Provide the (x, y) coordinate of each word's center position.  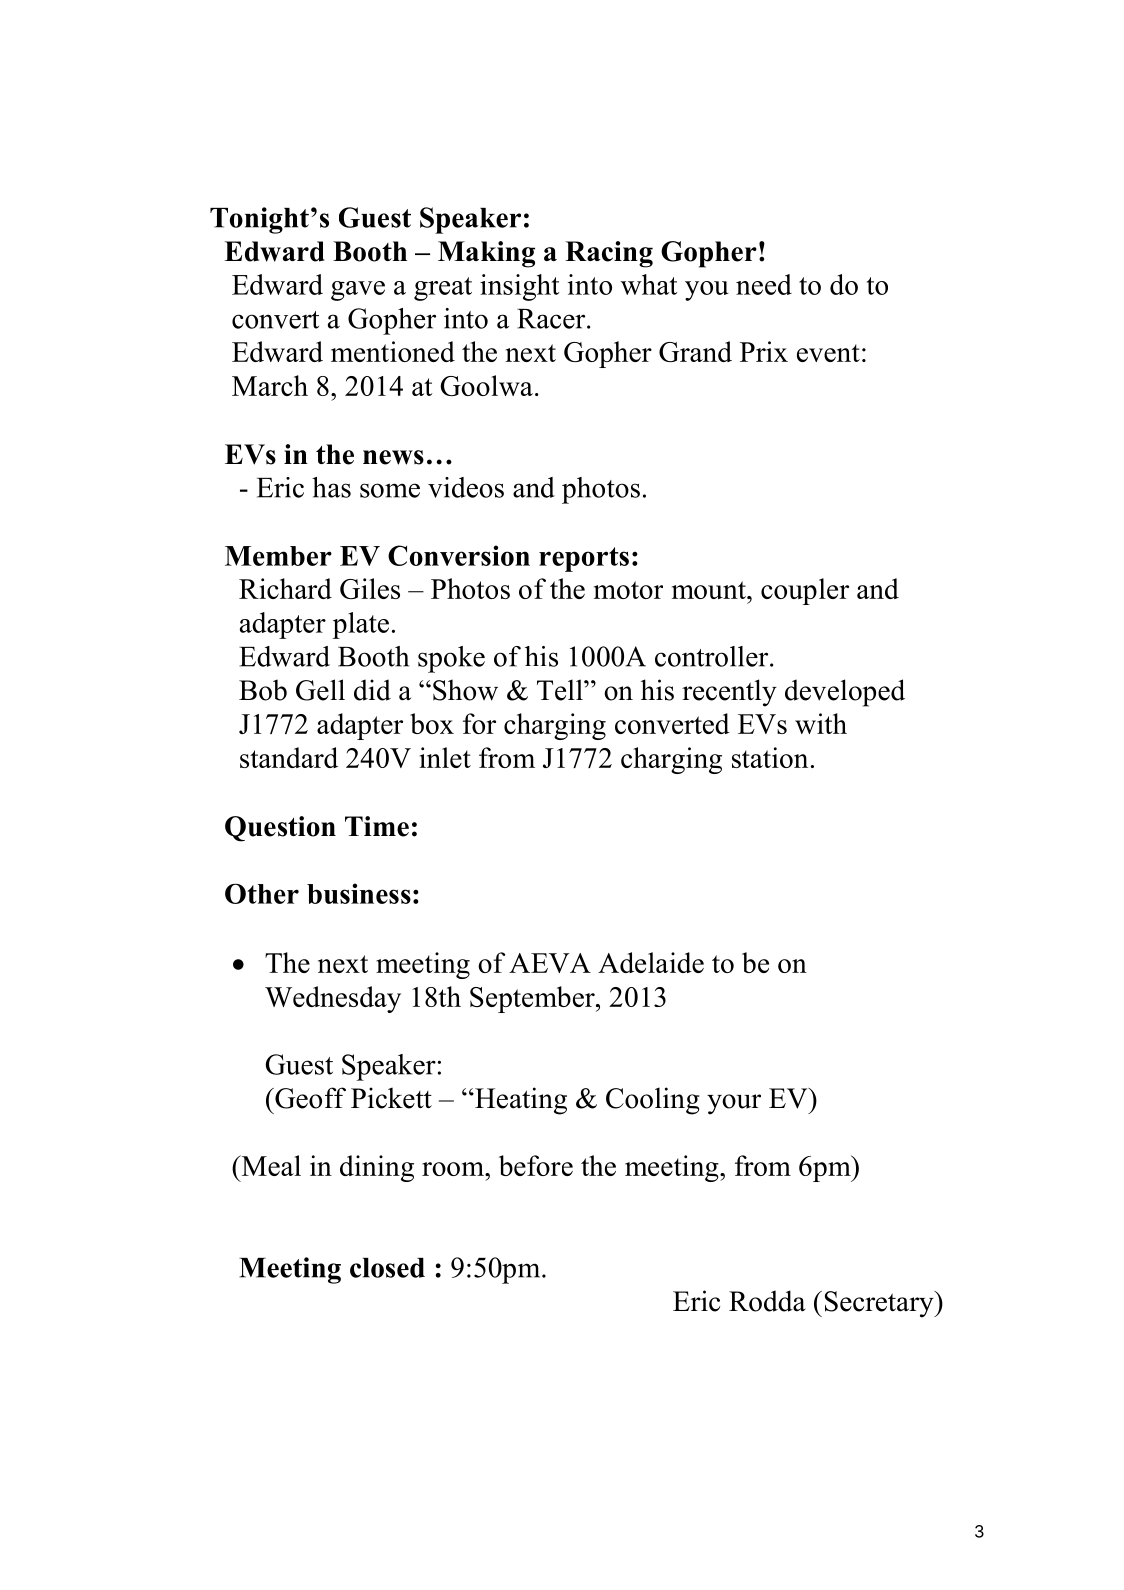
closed (387, 1268)
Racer (552, 319)
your (734, 1104)
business (359, 893)
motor (628, 590)
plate (361, 625)
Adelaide (651, 962)
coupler (805, 591)
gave (358, 291)
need (764, 284)
